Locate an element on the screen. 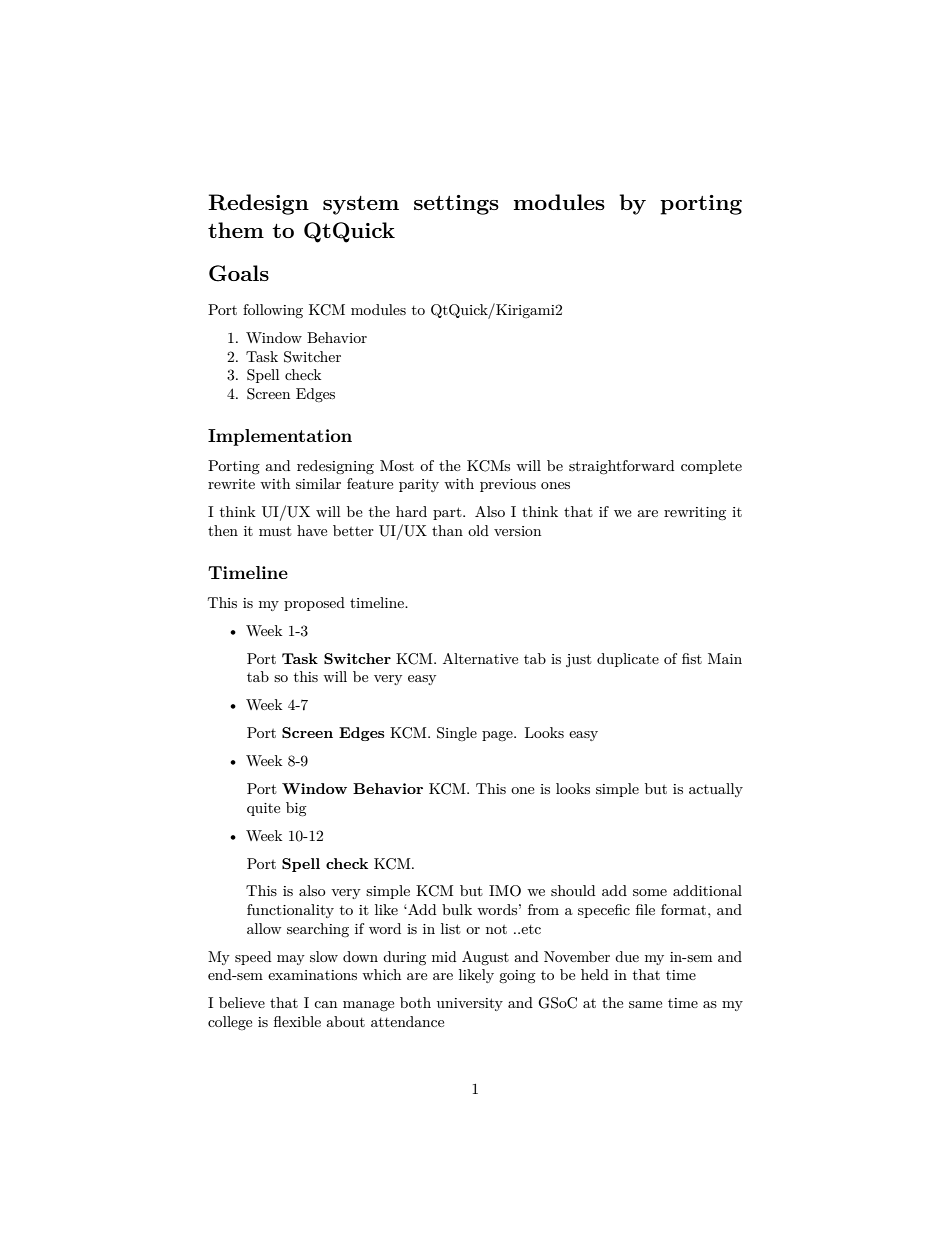 The image size is (952, 1233). flexible is located at coordinates (297, 1021).
